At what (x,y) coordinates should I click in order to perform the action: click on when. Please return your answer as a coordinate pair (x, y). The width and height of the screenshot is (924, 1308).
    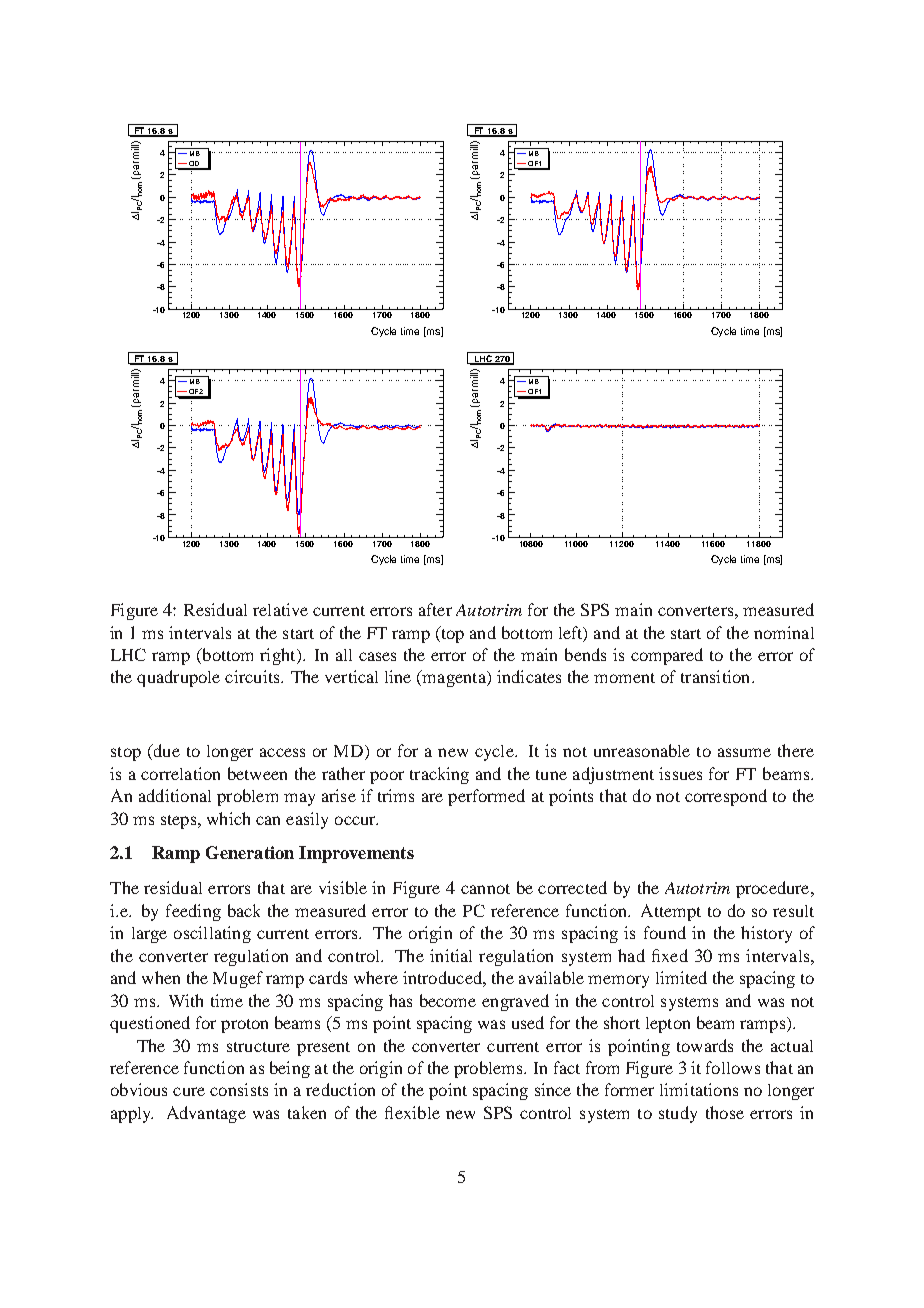
    Looking at the image, I should click on (161, 977).
